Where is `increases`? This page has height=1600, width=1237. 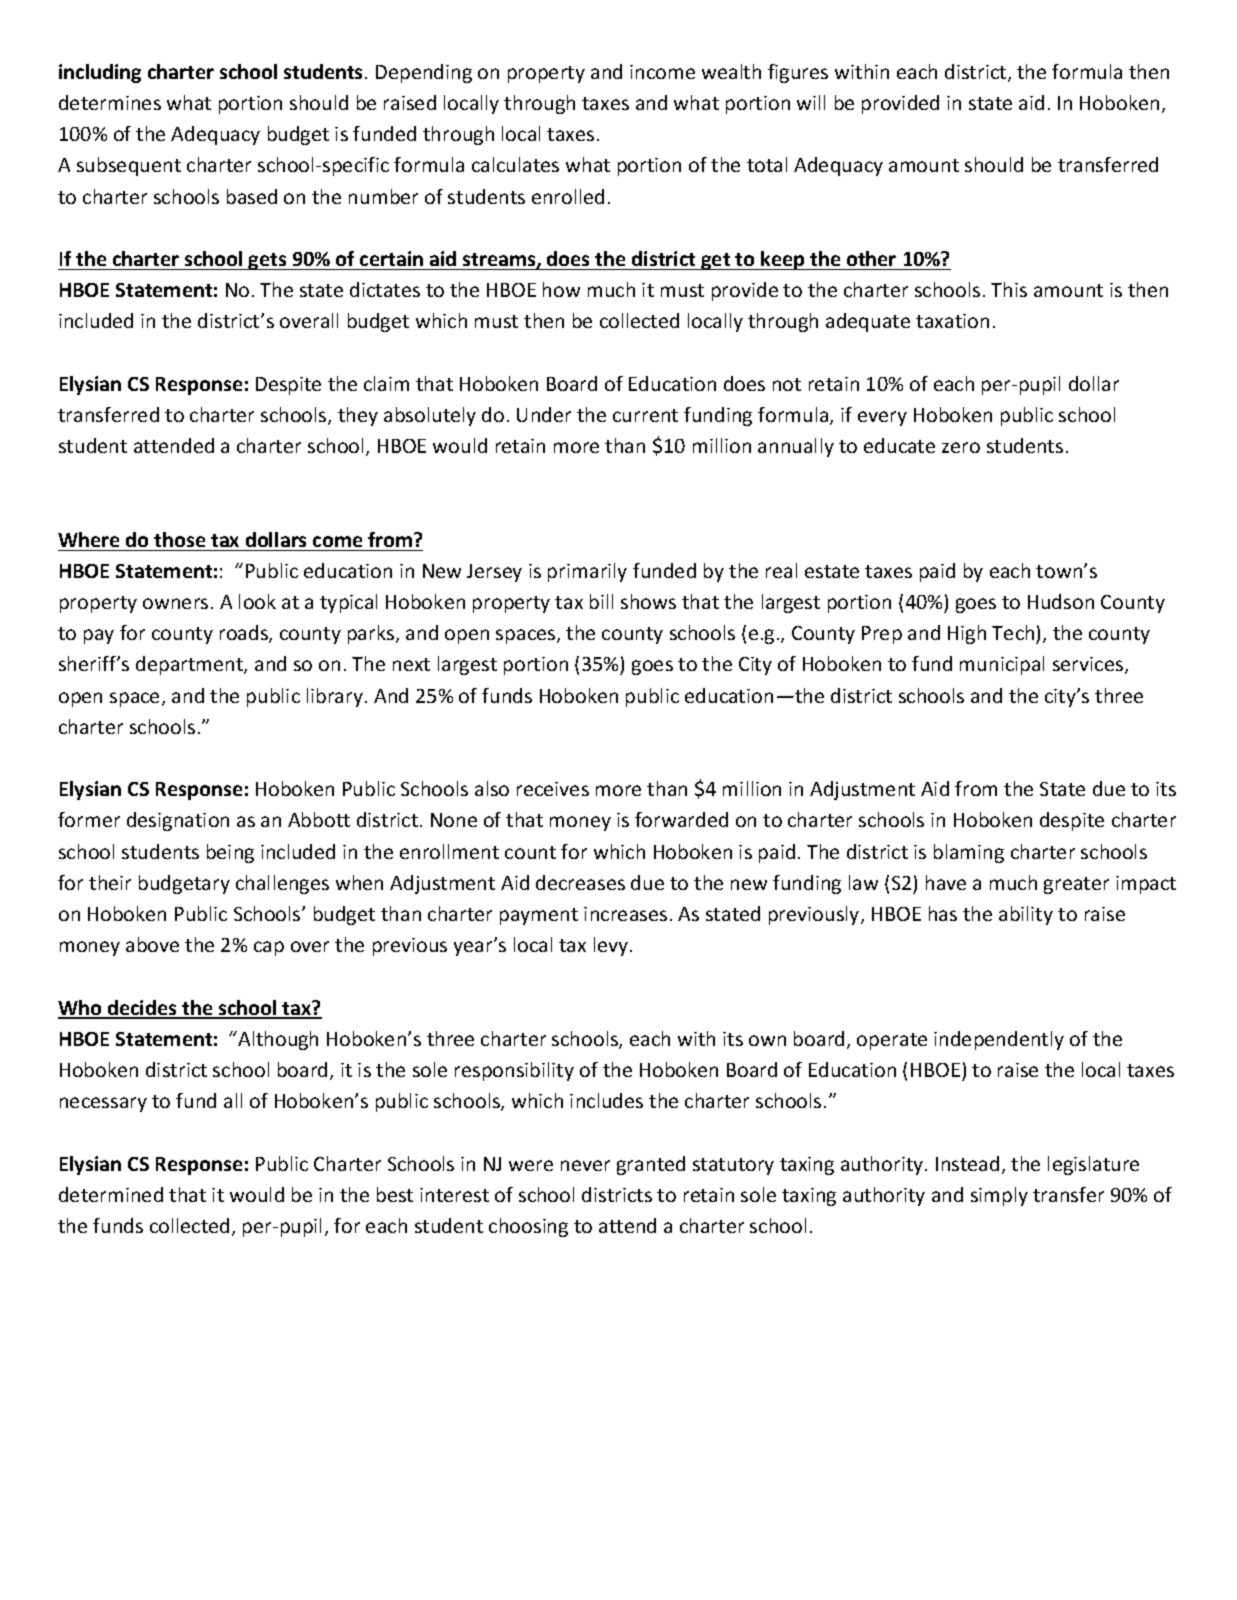 increases is located at coordinates (625, 914).
